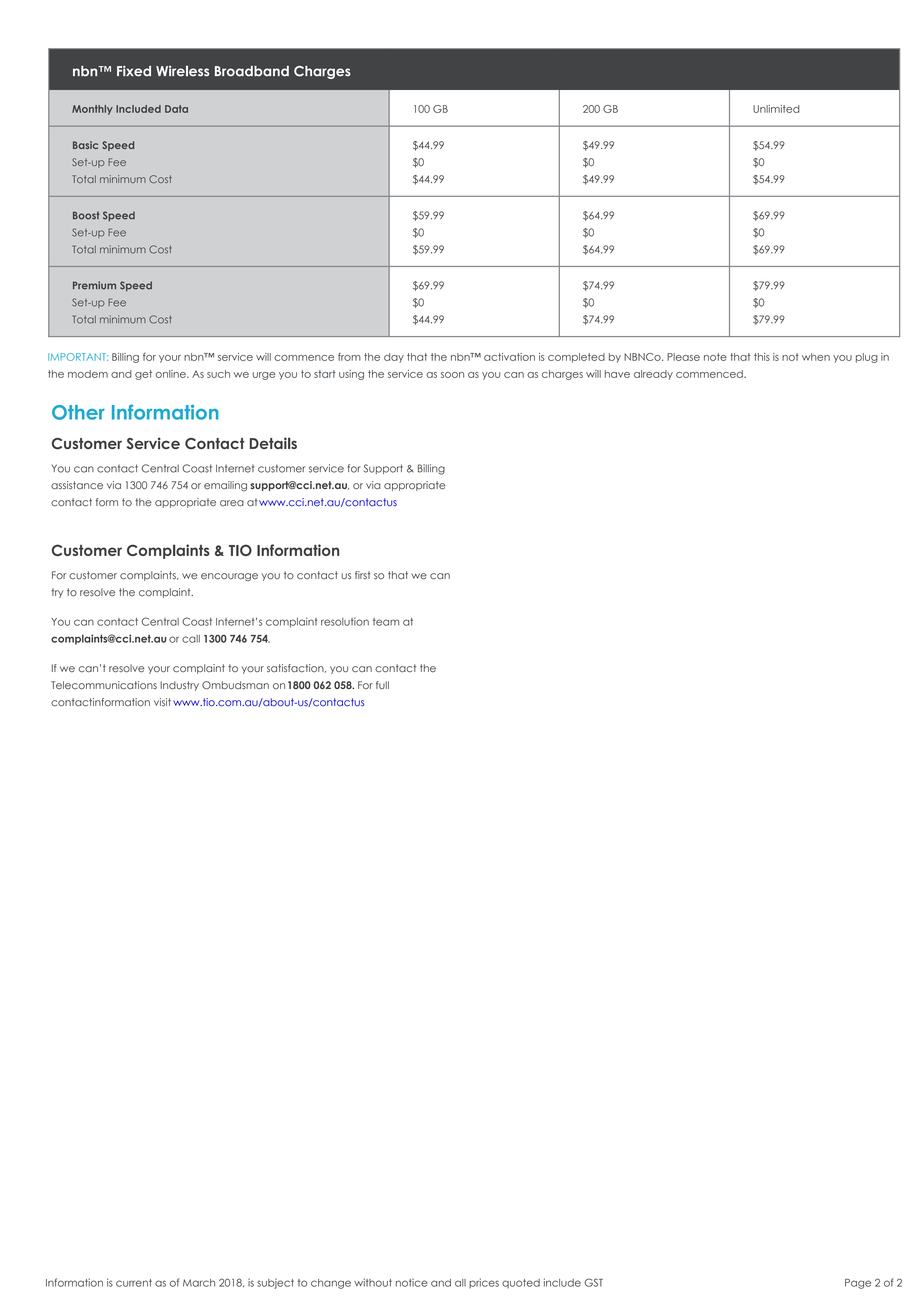 The height and width of the document is (1308, 924). I want to click on get, so click(143, 375).
